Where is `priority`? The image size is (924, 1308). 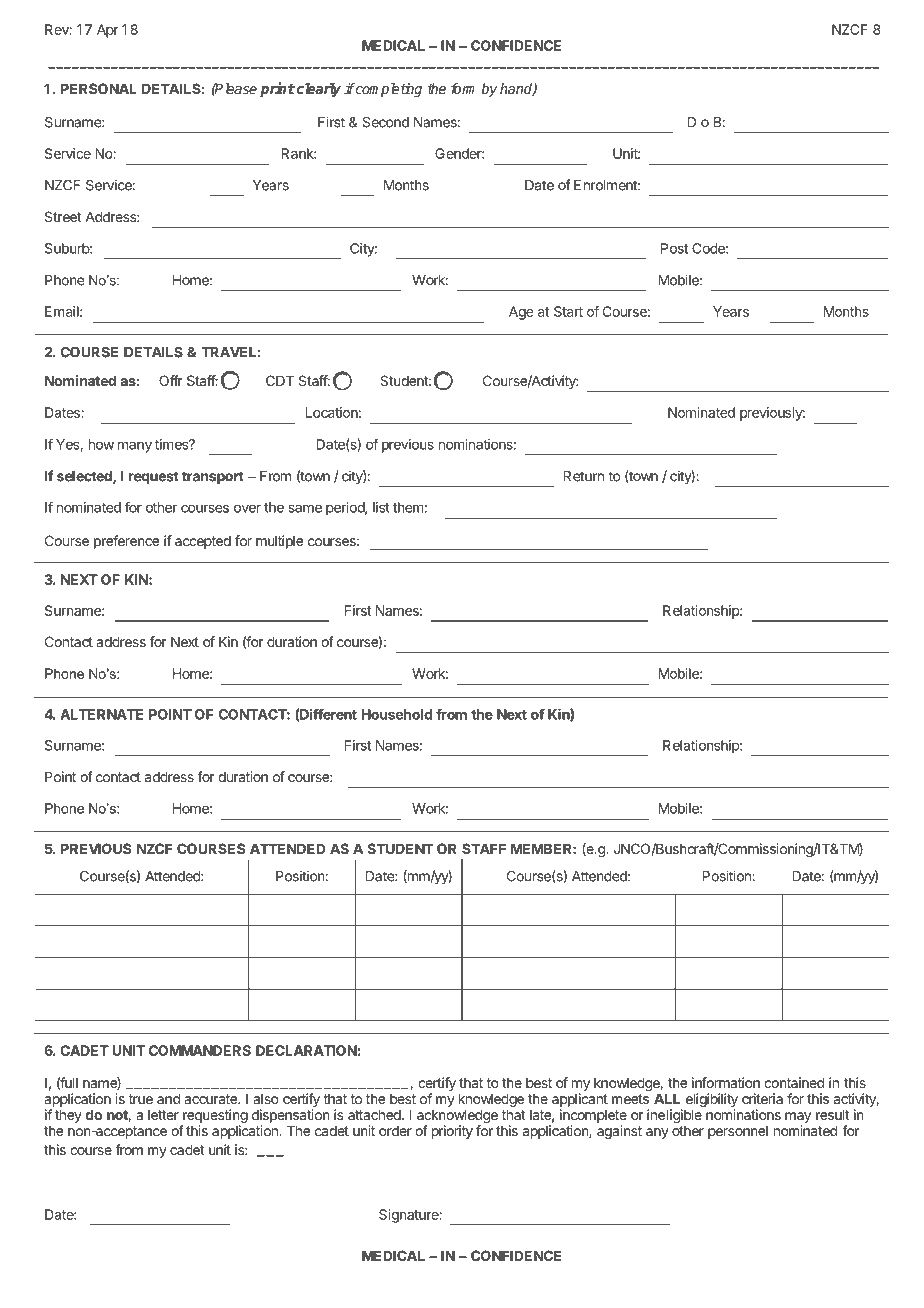 priority is located at coordinates (452, 1132).
